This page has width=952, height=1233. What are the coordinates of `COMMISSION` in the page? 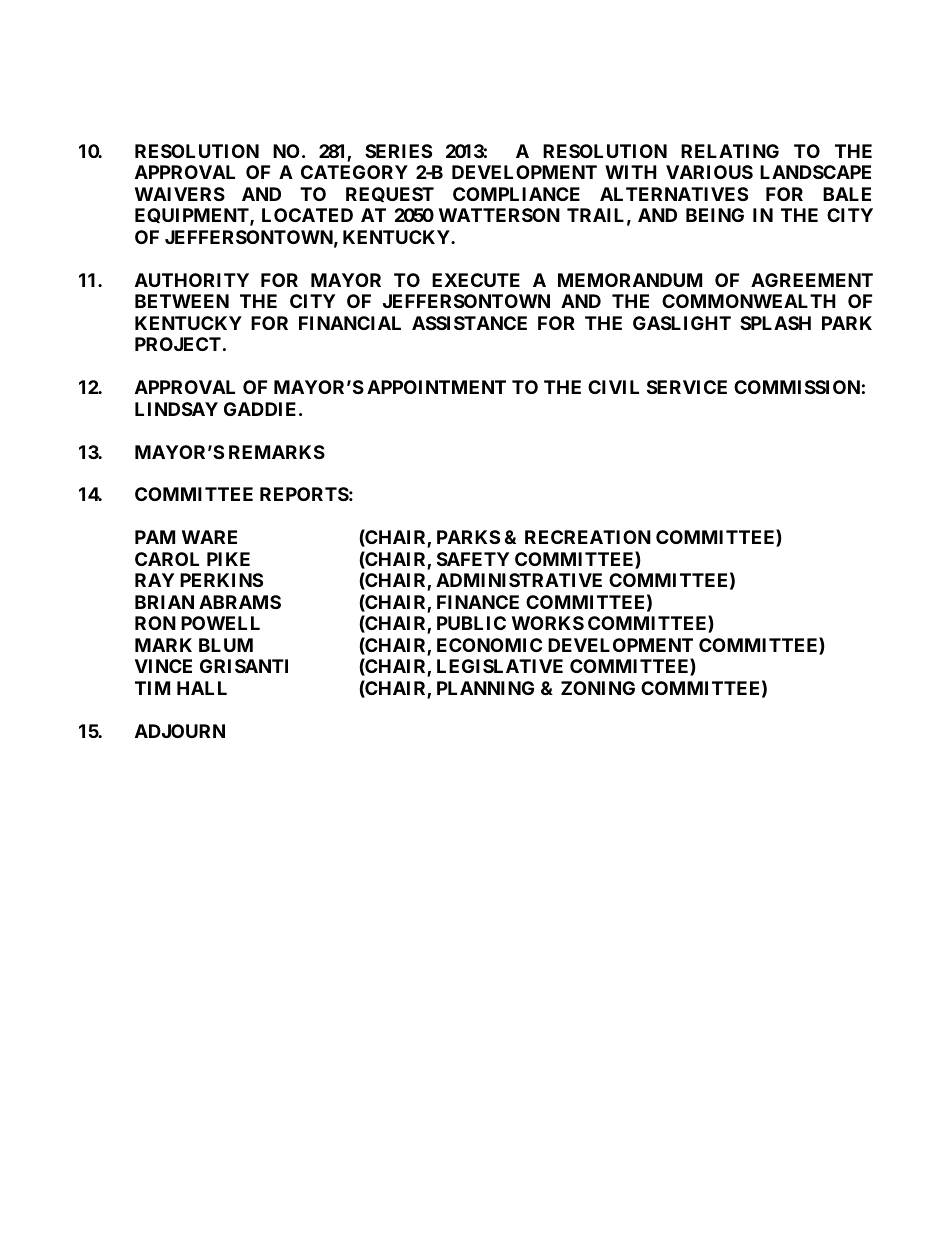 It's located at (797, 387).
